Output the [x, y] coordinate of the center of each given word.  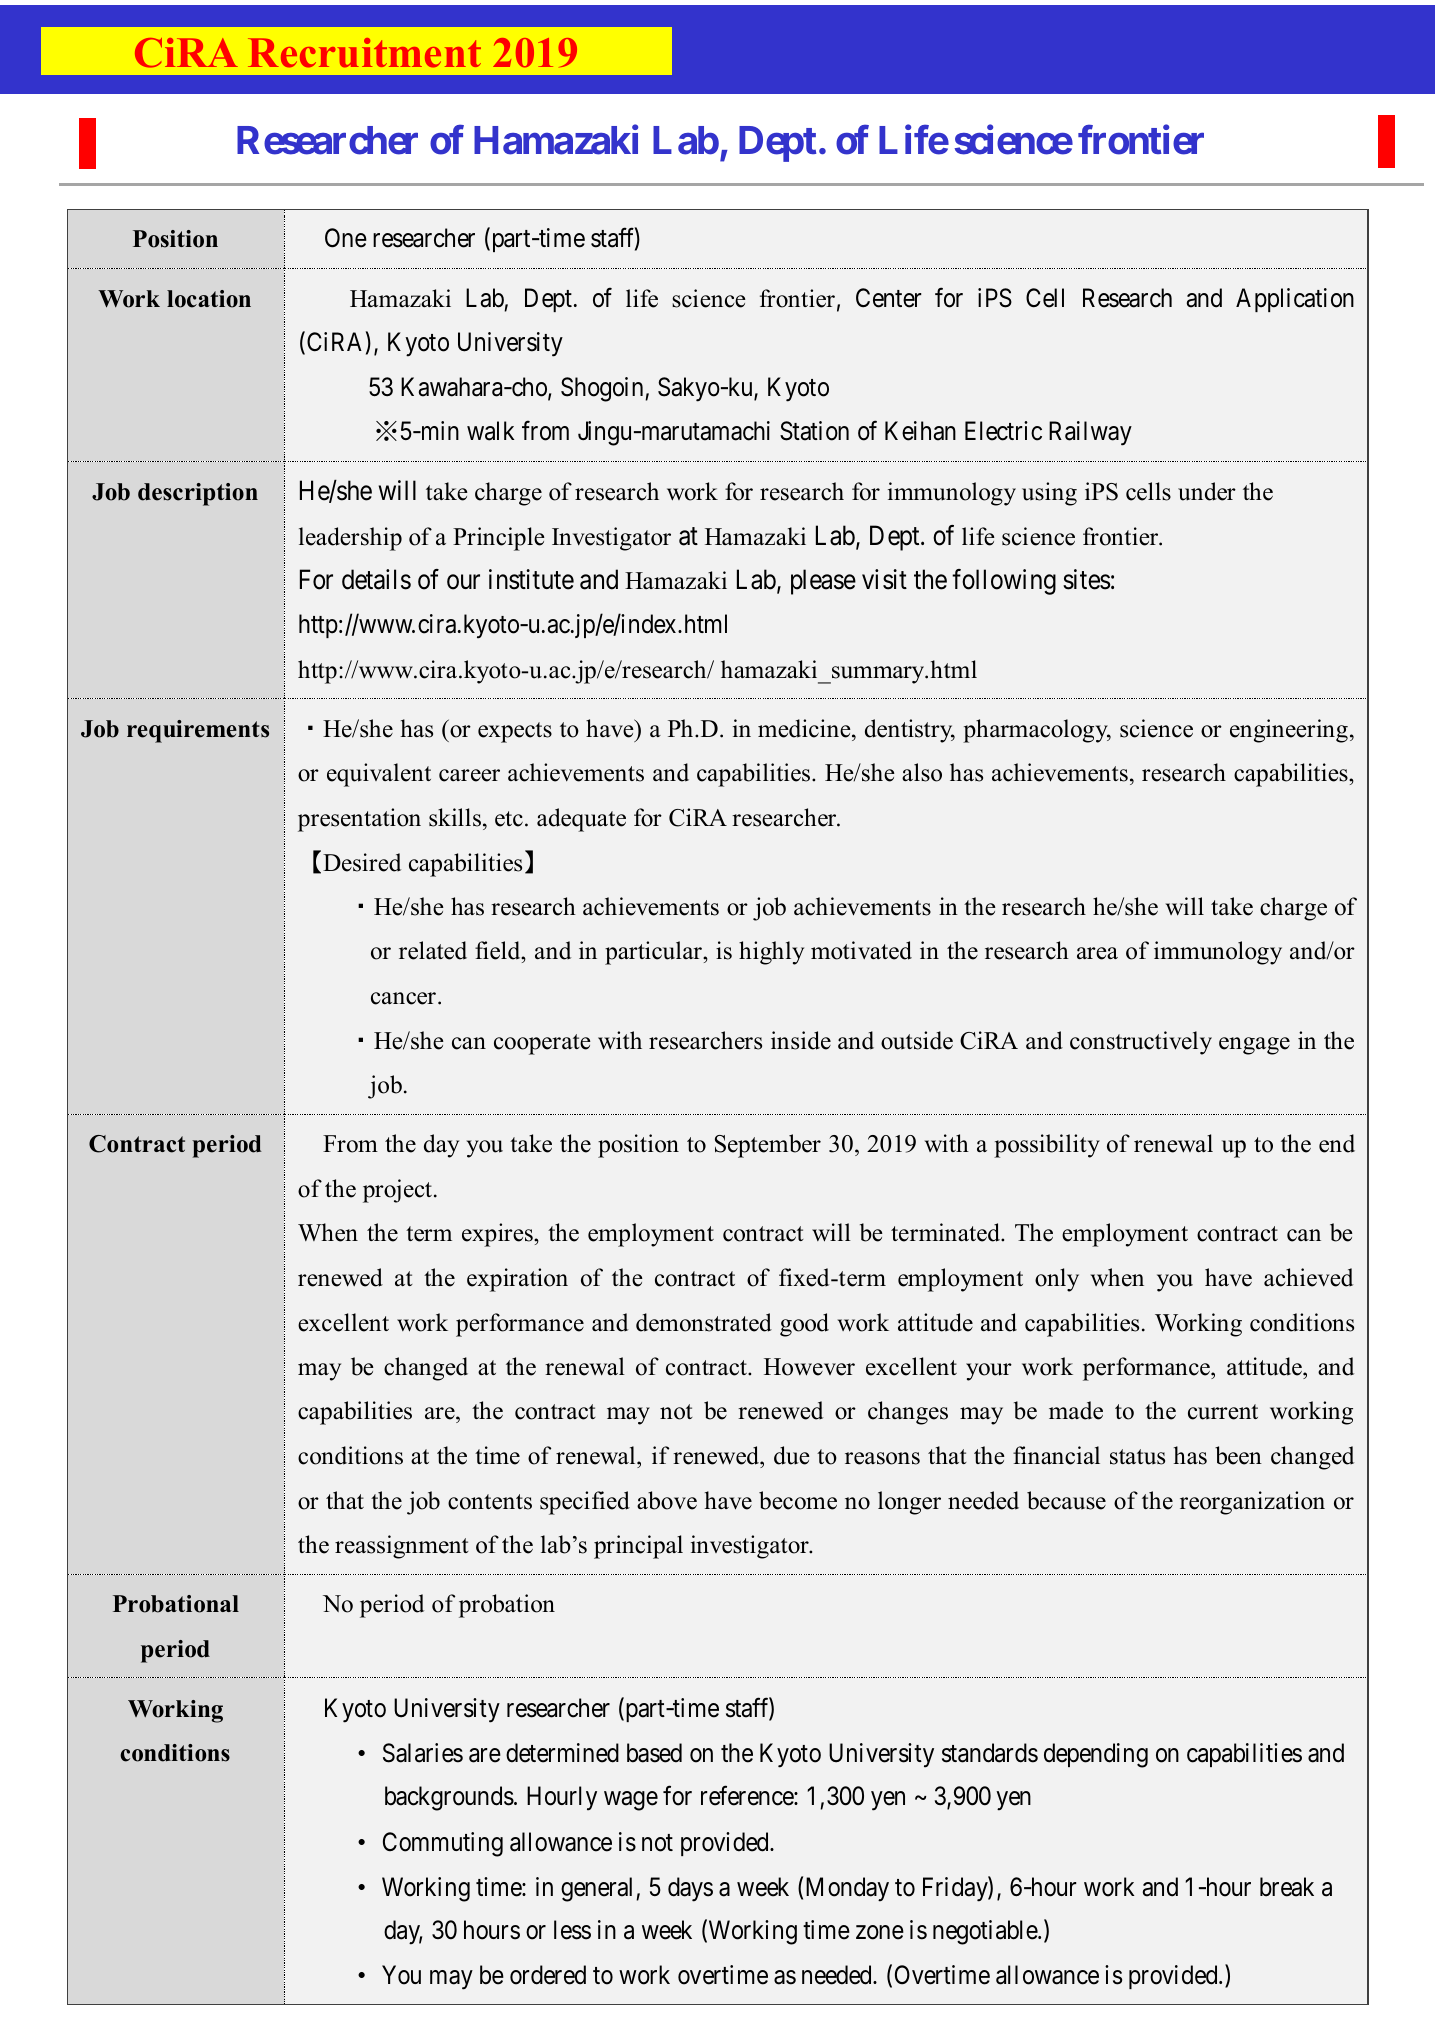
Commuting [443, 1844]
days [690, 1889]
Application [1295, 300]
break [1287, 1887]
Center [889, 298]
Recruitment [364, 53]
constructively [1141, 1043]
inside [801, 1040]
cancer [405, 998]
